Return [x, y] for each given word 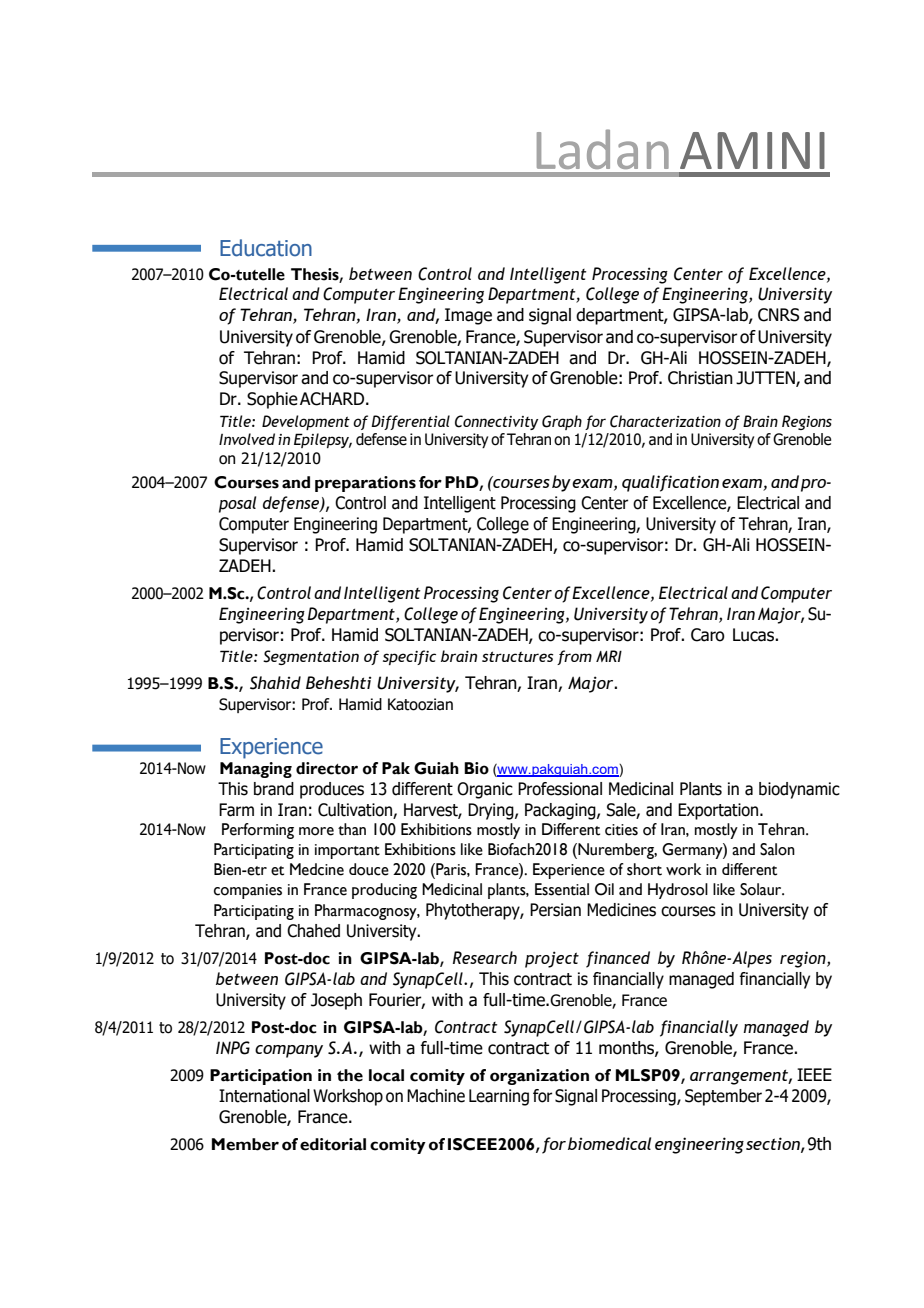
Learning [499, 1097]
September [723, 1097]
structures [517, 656]
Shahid [275, 683]
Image [468, 316]
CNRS [778, 315]
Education [266, 248]
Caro [708, 635]
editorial [333, 1144]
